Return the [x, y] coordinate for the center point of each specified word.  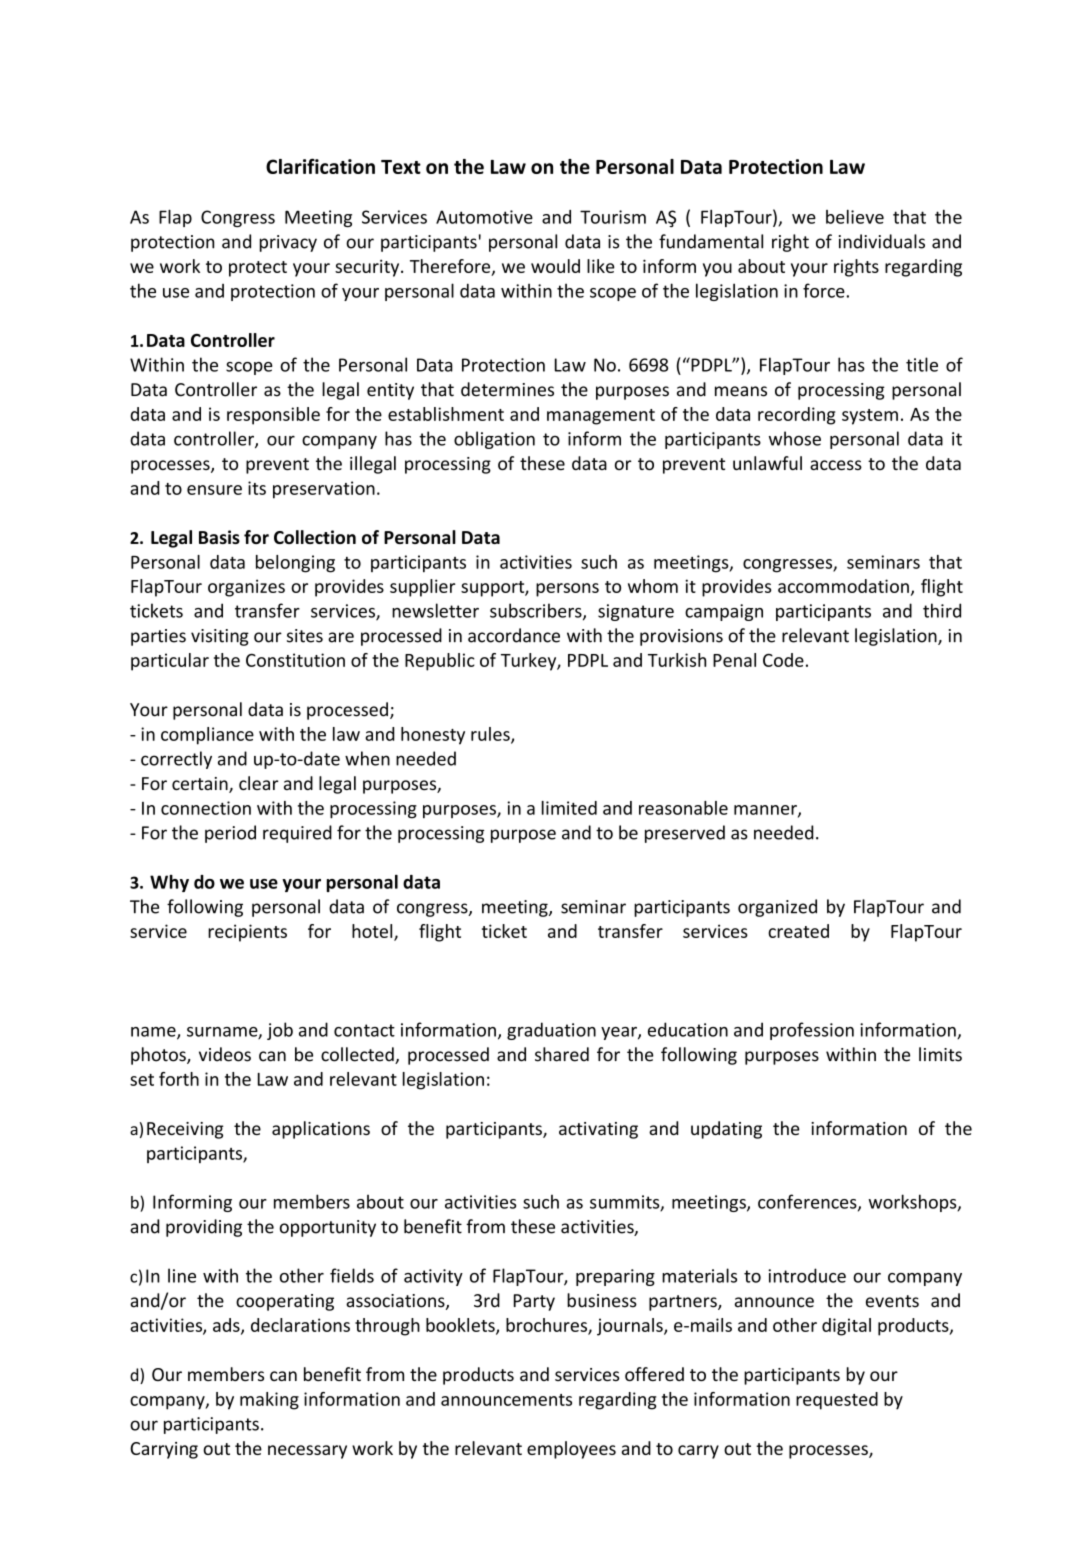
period [230, 834]
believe [855, 217]
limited [569, 808]
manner [766, 811]
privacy [288, 243]
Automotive [484, 217]
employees [571, 1450]
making [269, 1401]
